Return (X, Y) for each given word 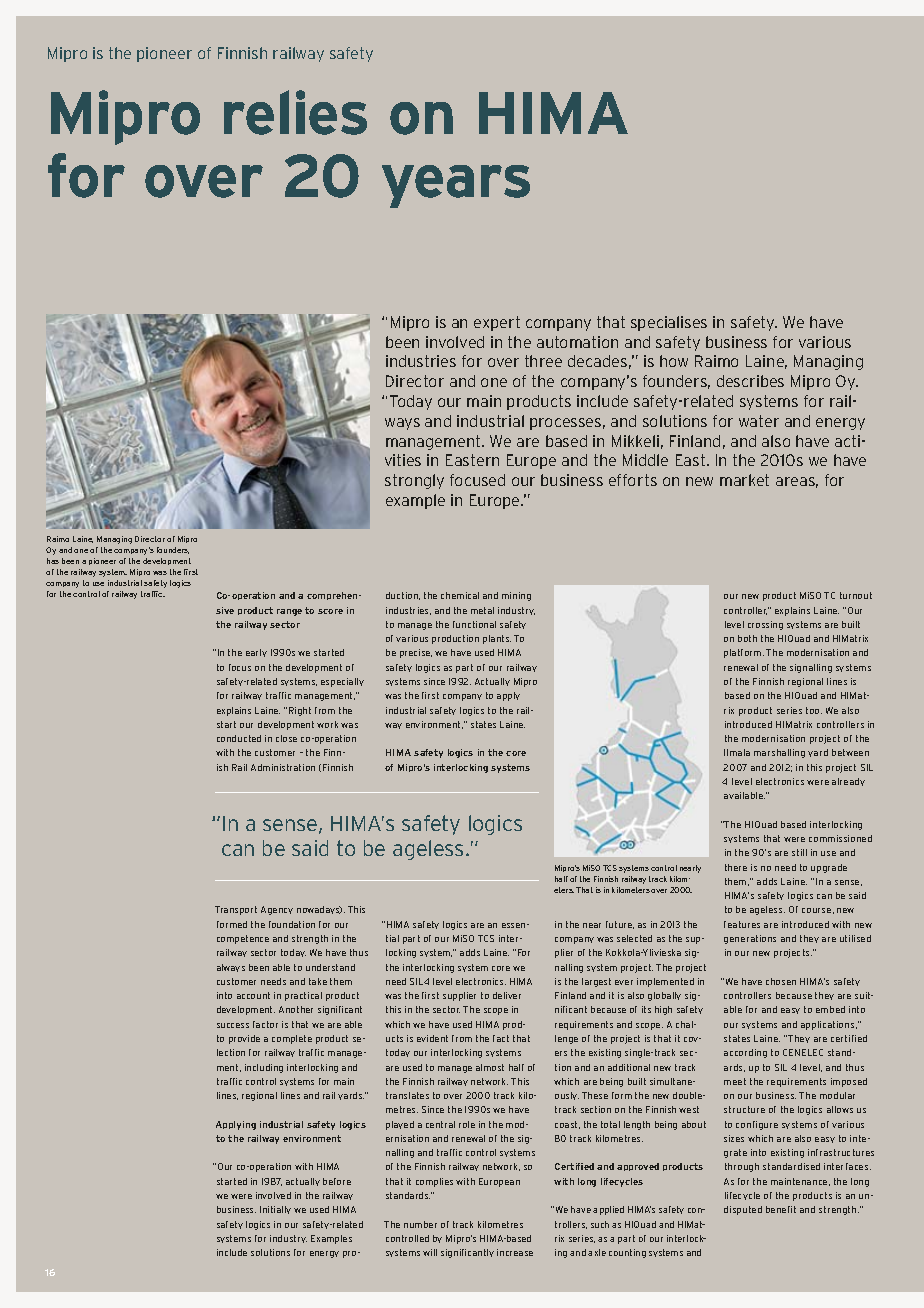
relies (295, 112)
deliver (507, 995)
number (420, 1224)
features (742, 924)
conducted (239, 738)
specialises (669, 323)
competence (243, 939)
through (742, 1167)
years (456, 186)
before (337, 1181)
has (53, 561)
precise (416, 653)
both (747, 638)
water (759, 421)
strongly (414, 481)
